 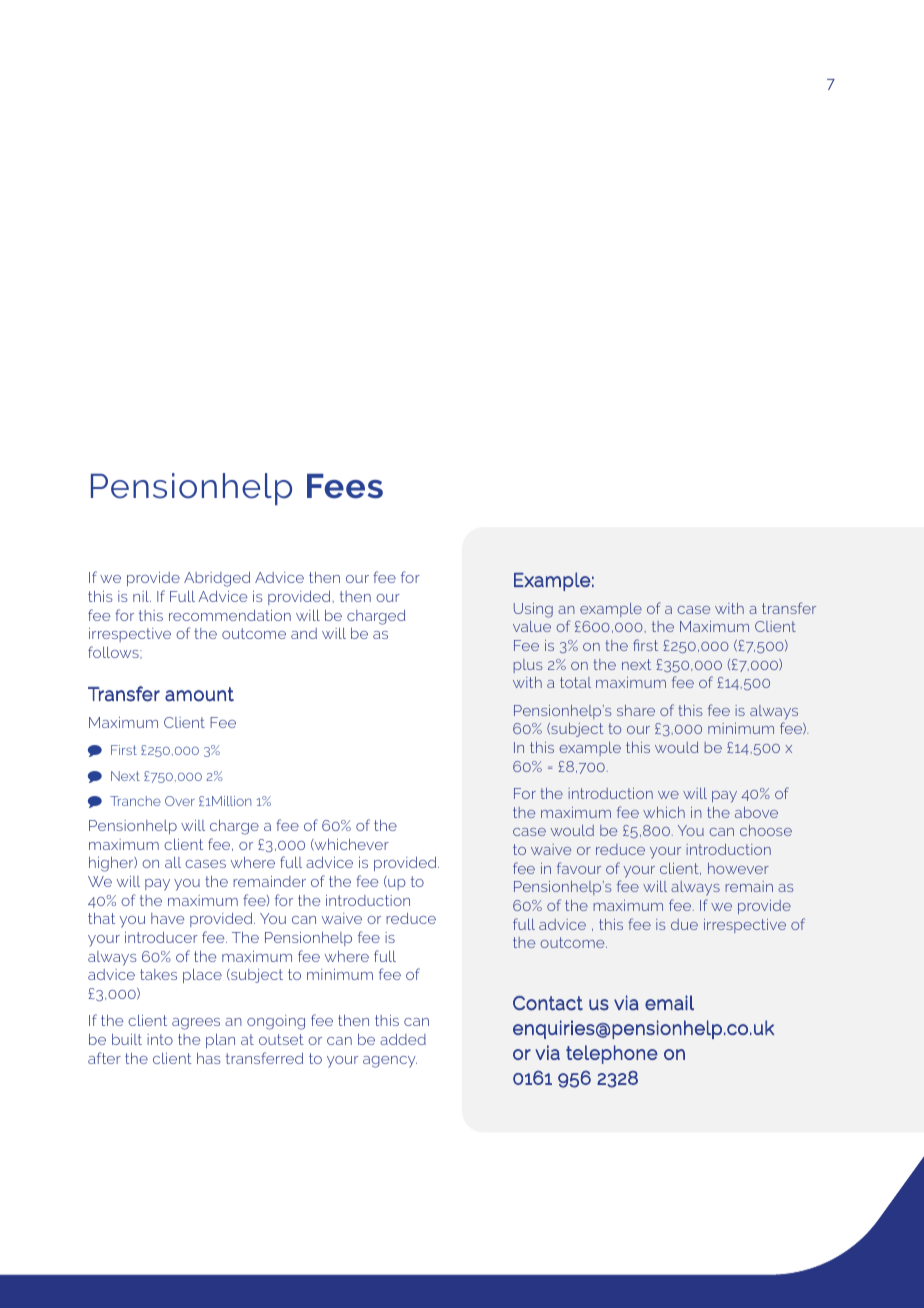 What do you see at coordinates (532, 626) in the screenshot?
I see `value` at bounding box center [532, 626].
